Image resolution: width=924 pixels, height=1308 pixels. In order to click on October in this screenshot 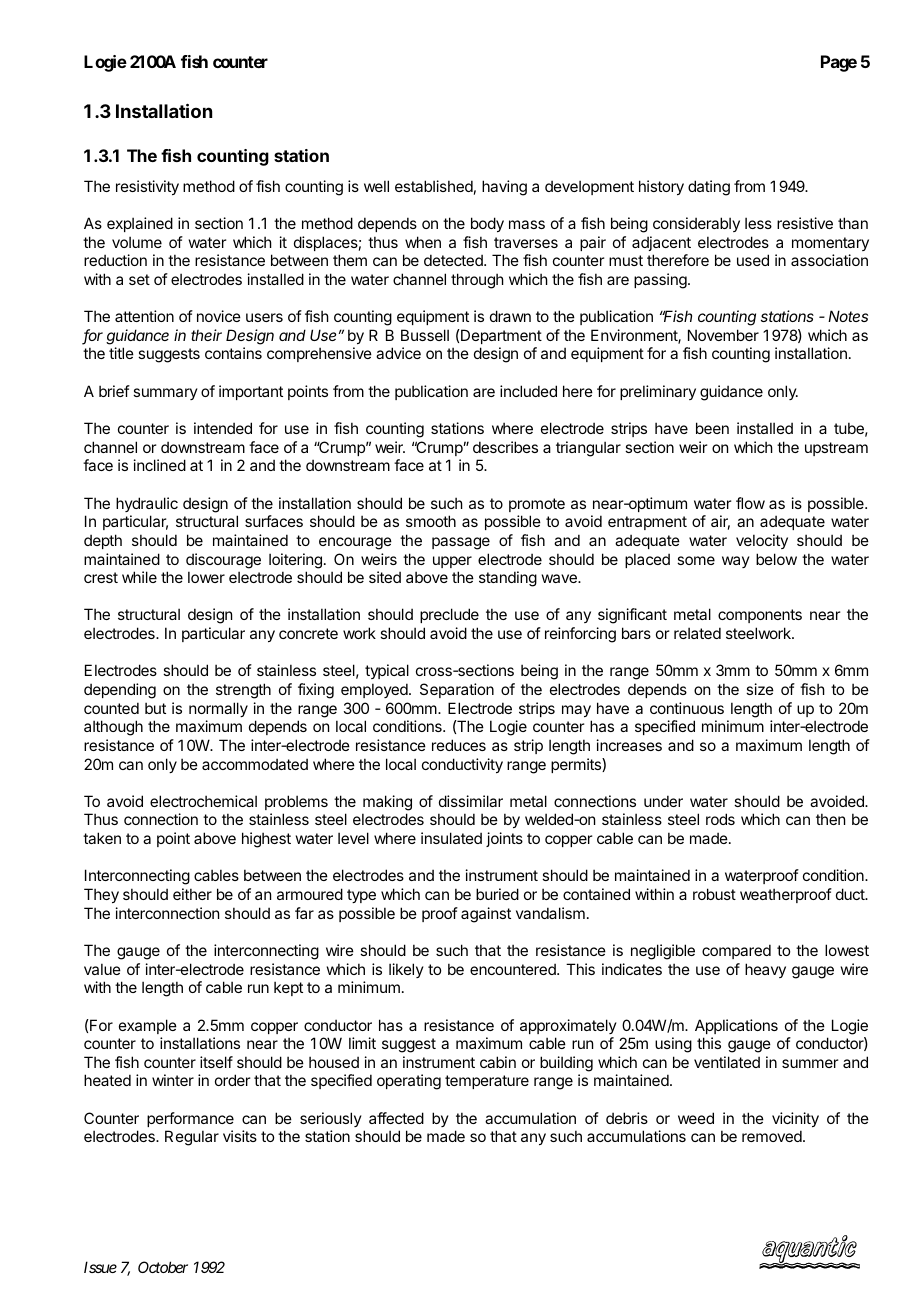, I will do `click(163, 1267)`.
